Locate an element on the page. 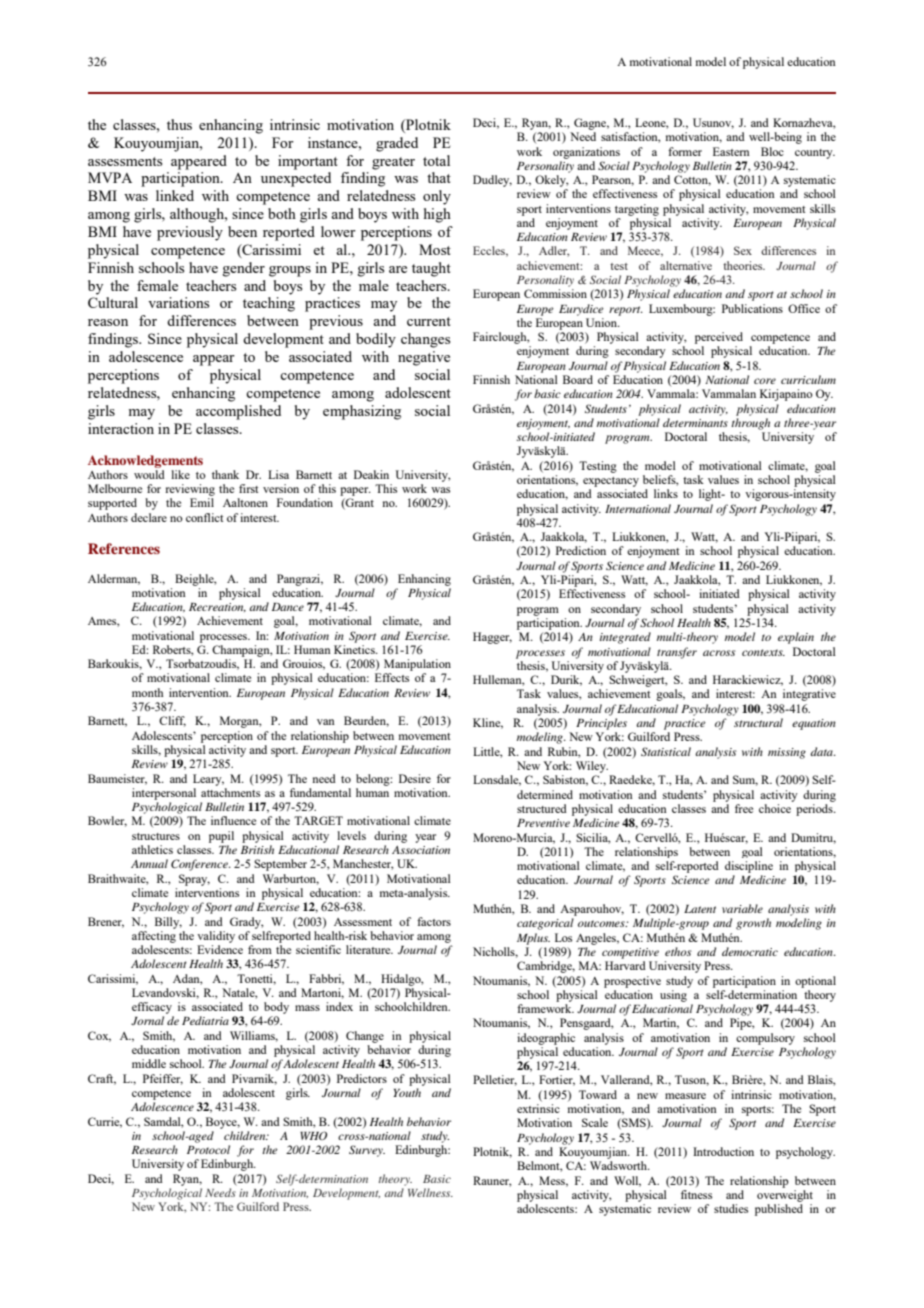 The image size is (924, 1308). Eastern is located at coordinates (731, 151).
